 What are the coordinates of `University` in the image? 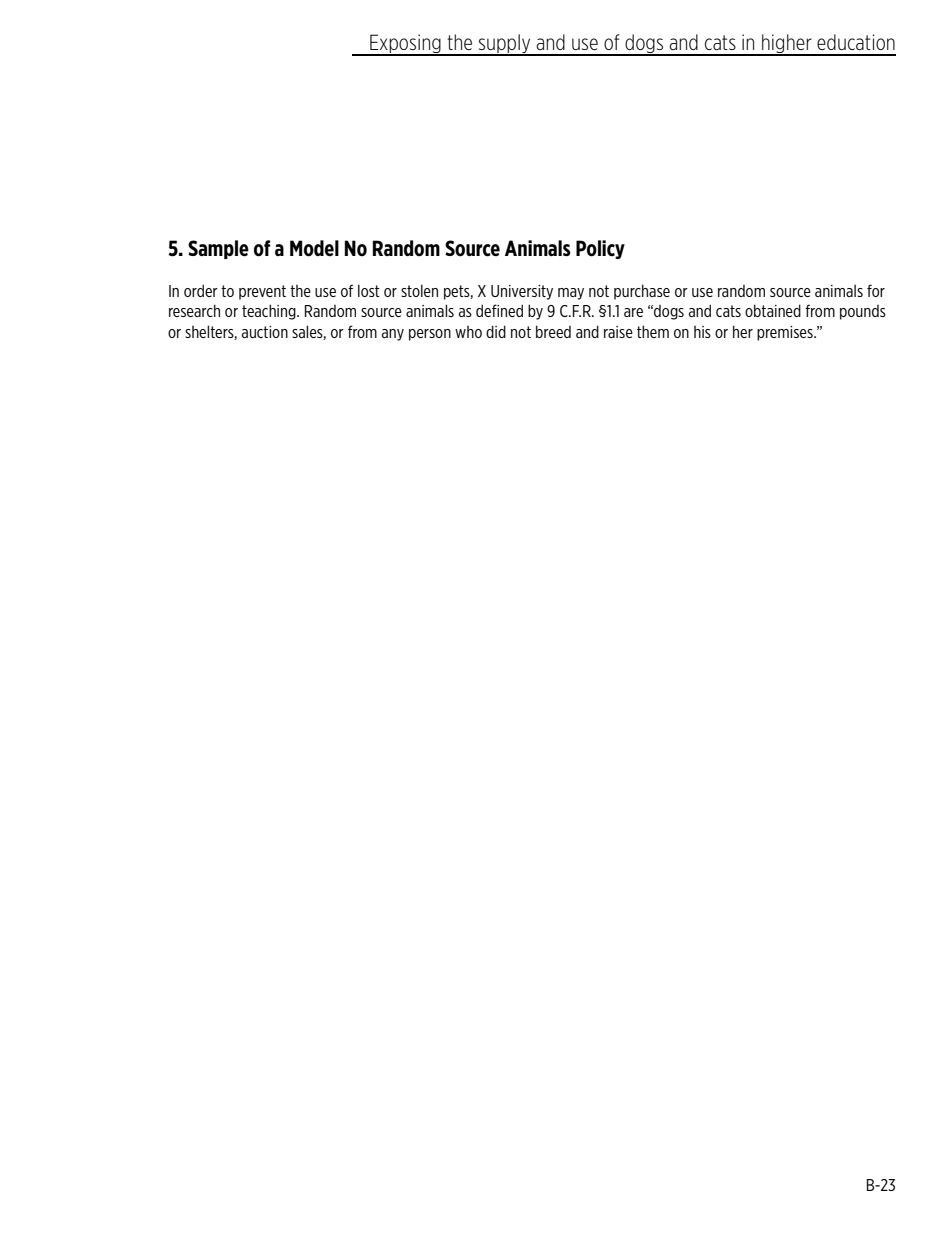 It's located at (522, 292).
